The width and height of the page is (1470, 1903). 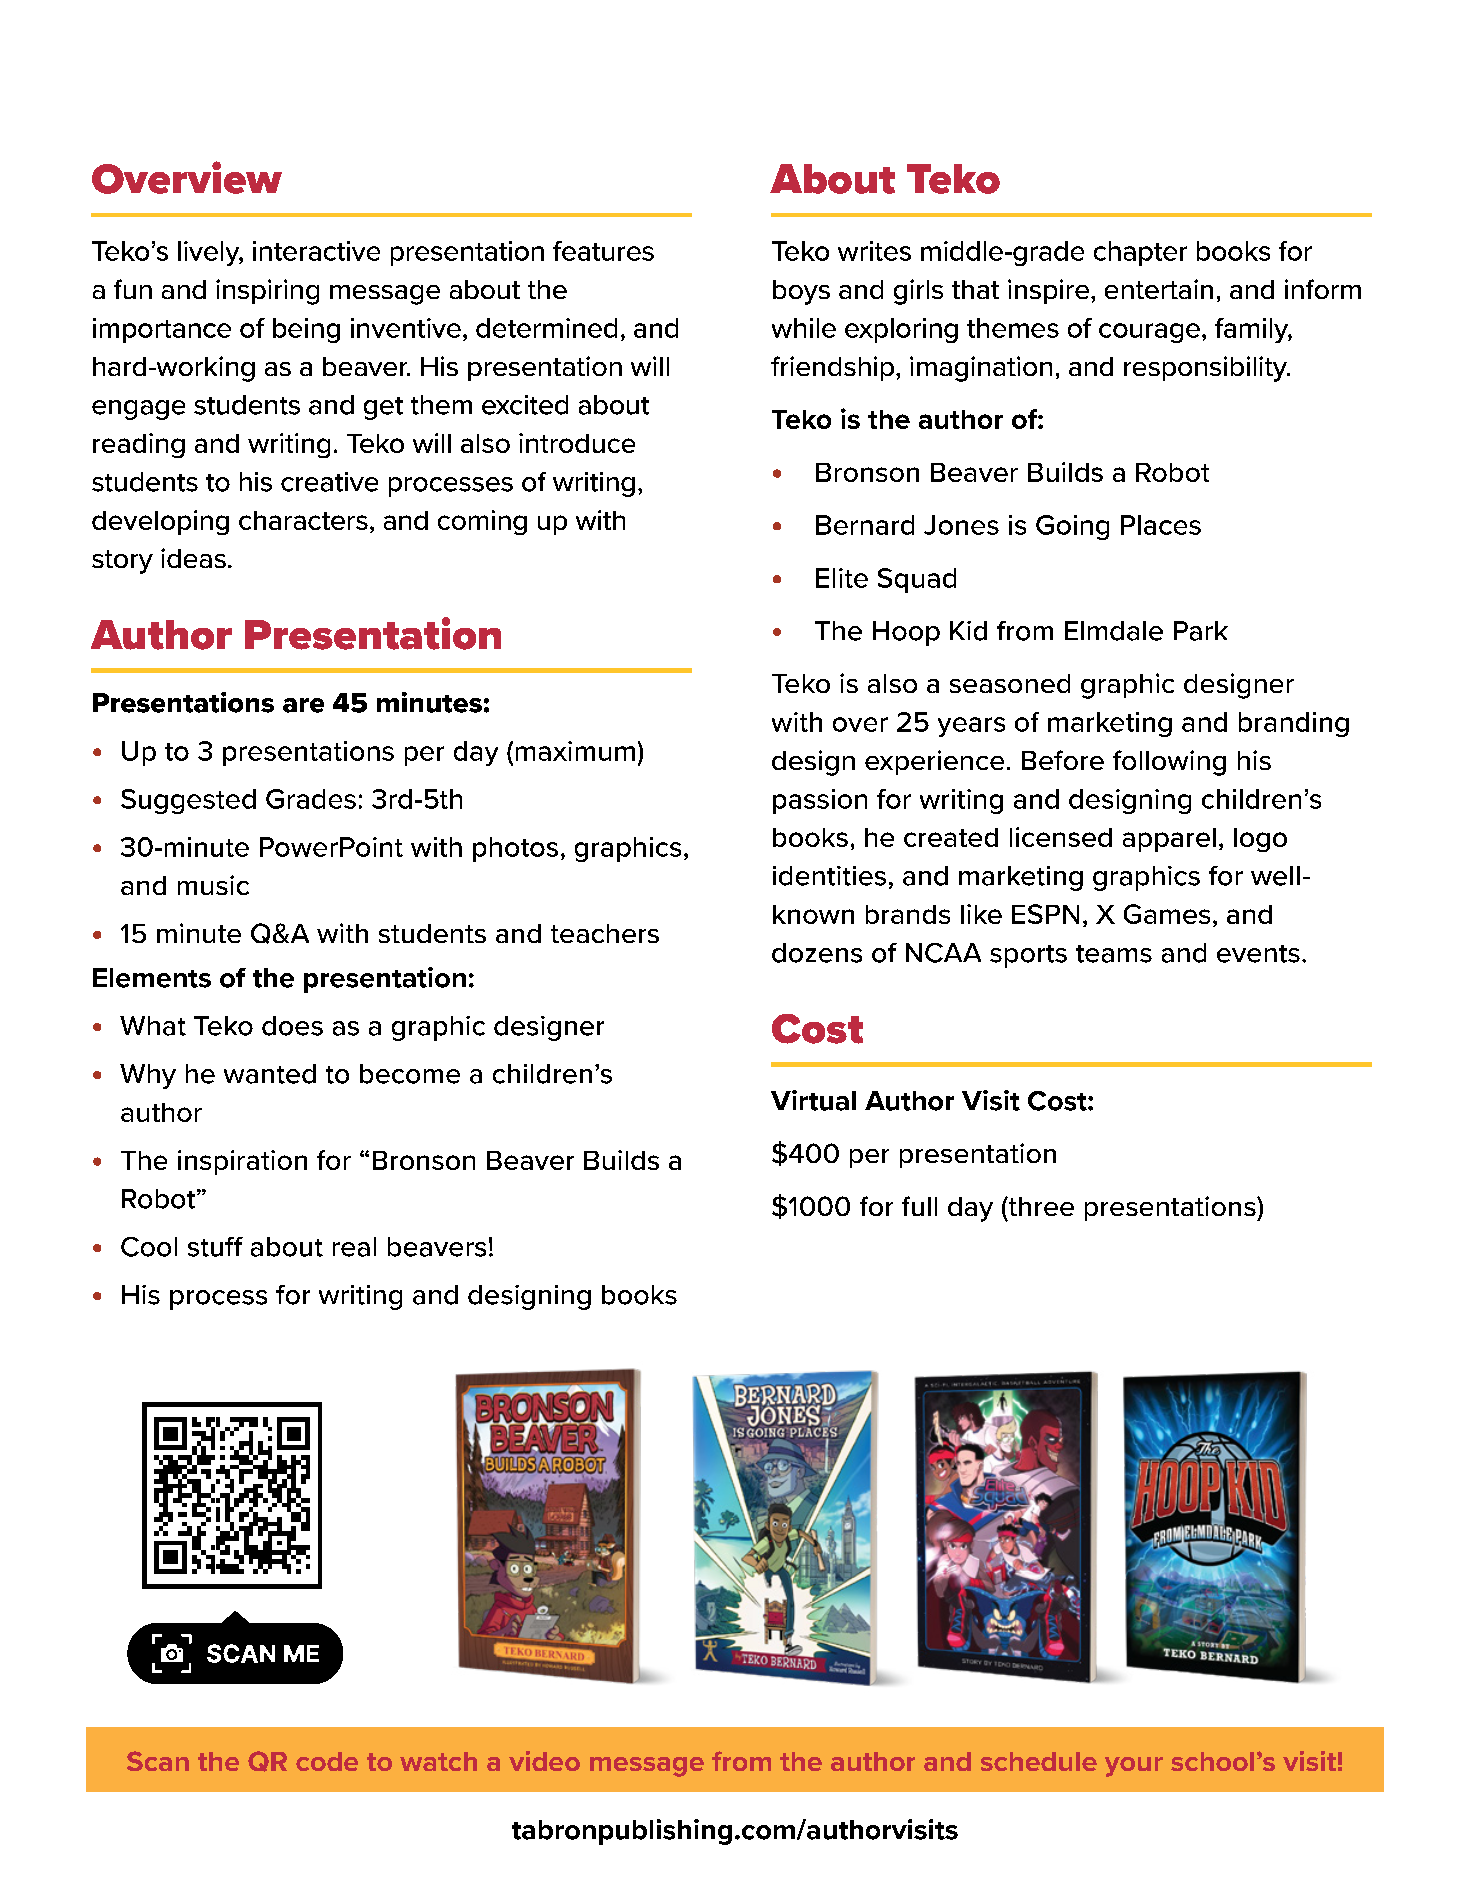 What do you see at coordinates (267, 292) in the page?
I see `inspiring` at bounding box center [267, 292].
